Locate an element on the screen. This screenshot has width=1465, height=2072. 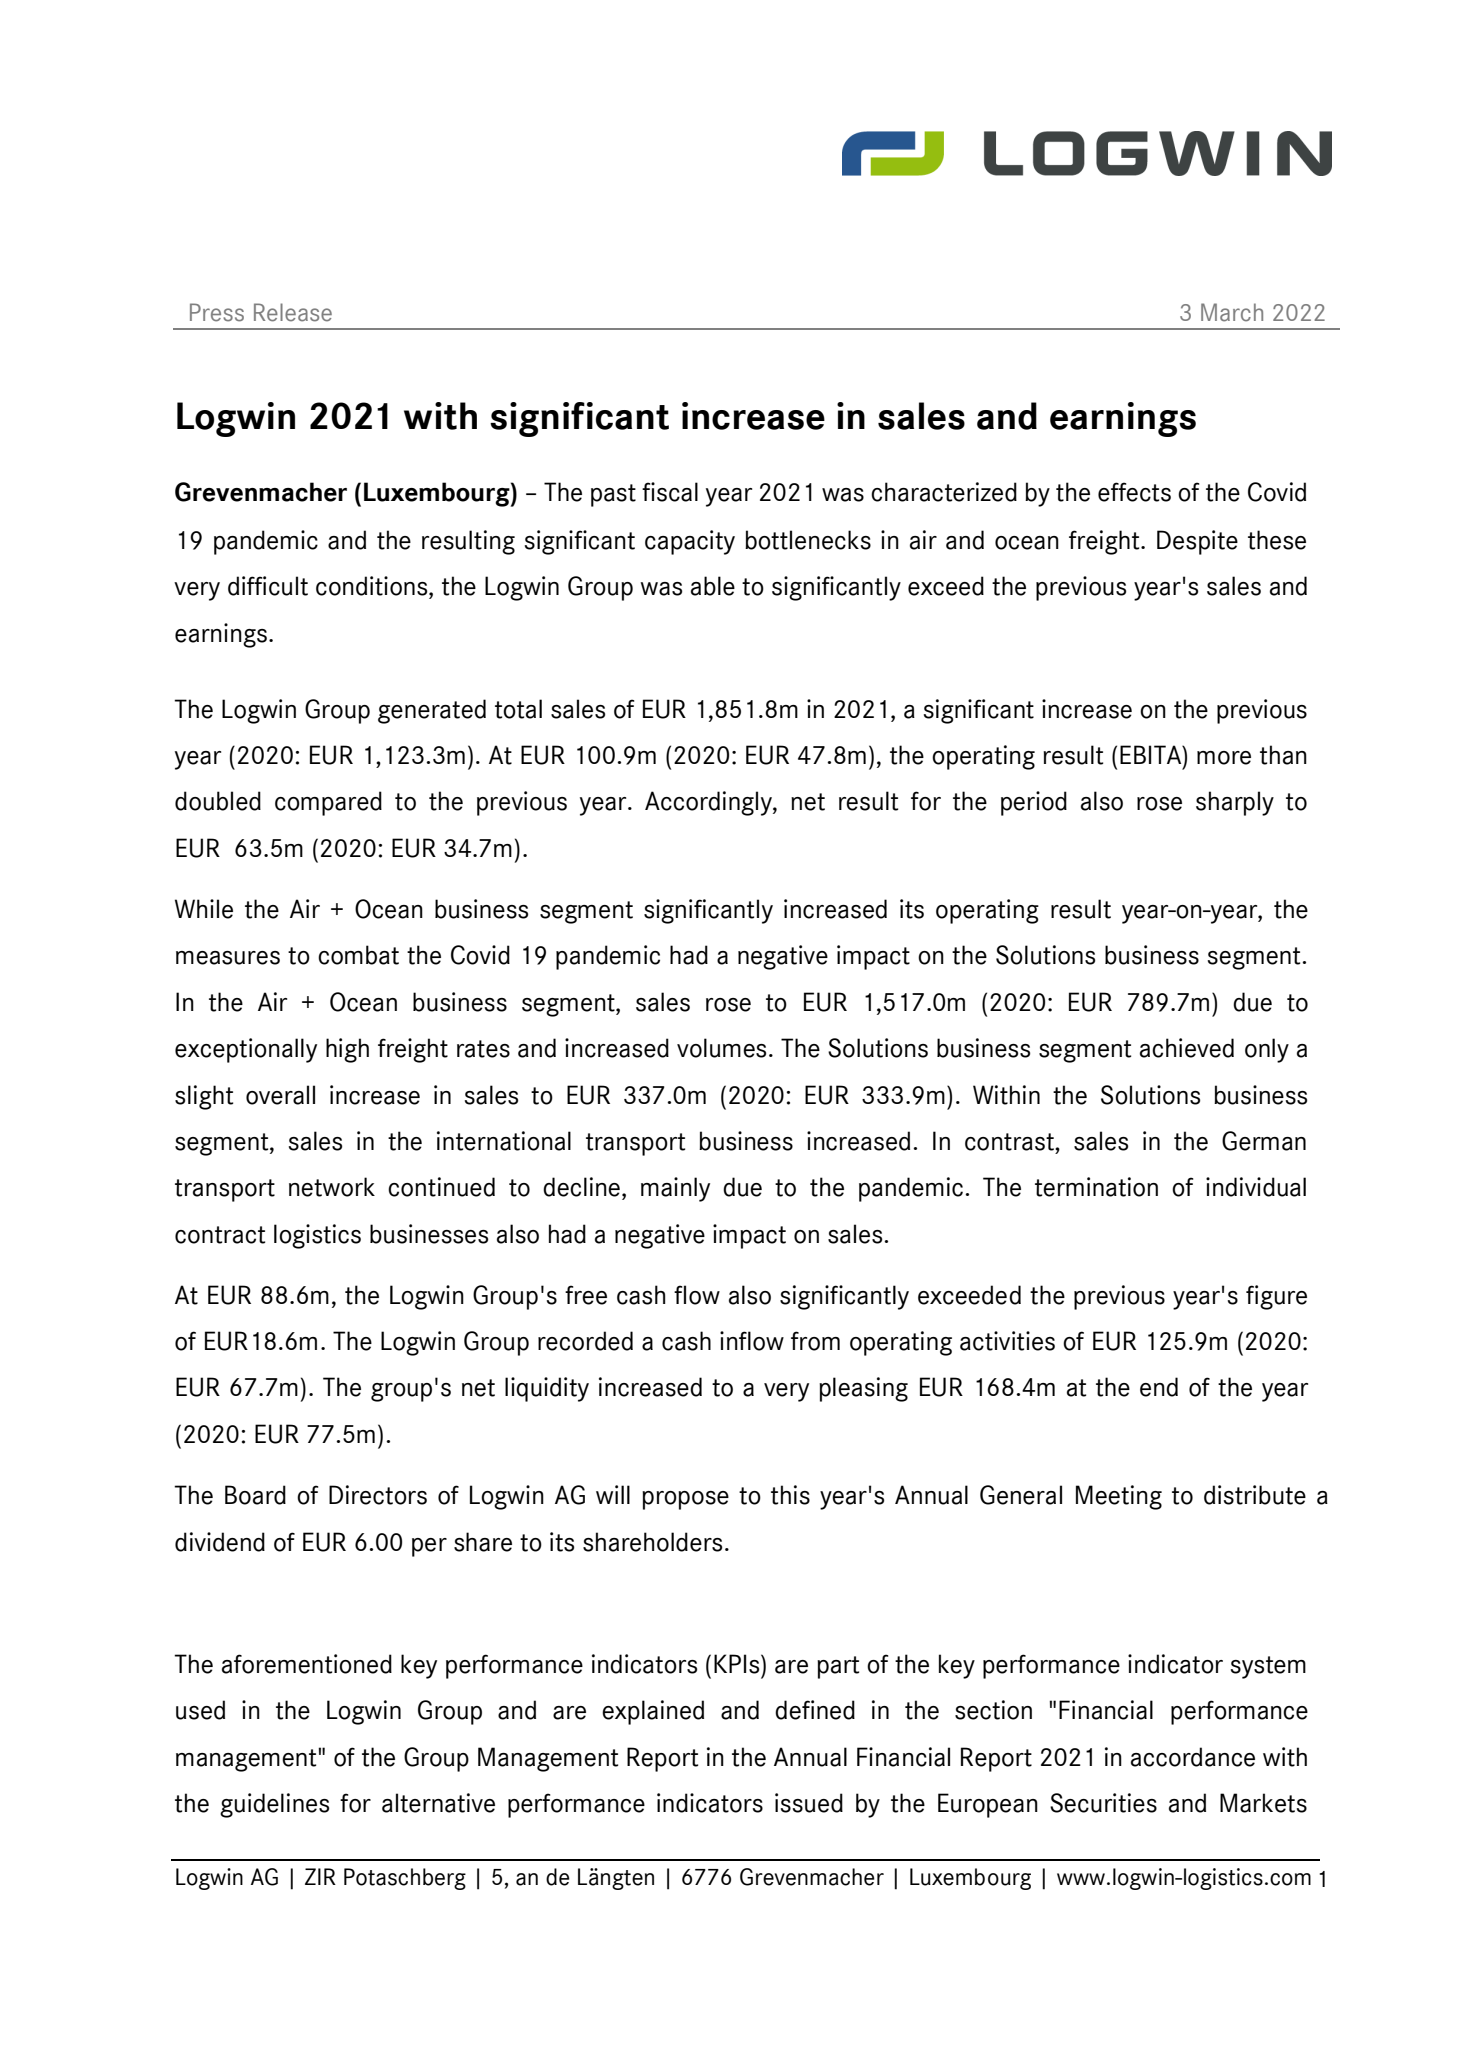
achieved is located at coordinates (1187, 1048).
